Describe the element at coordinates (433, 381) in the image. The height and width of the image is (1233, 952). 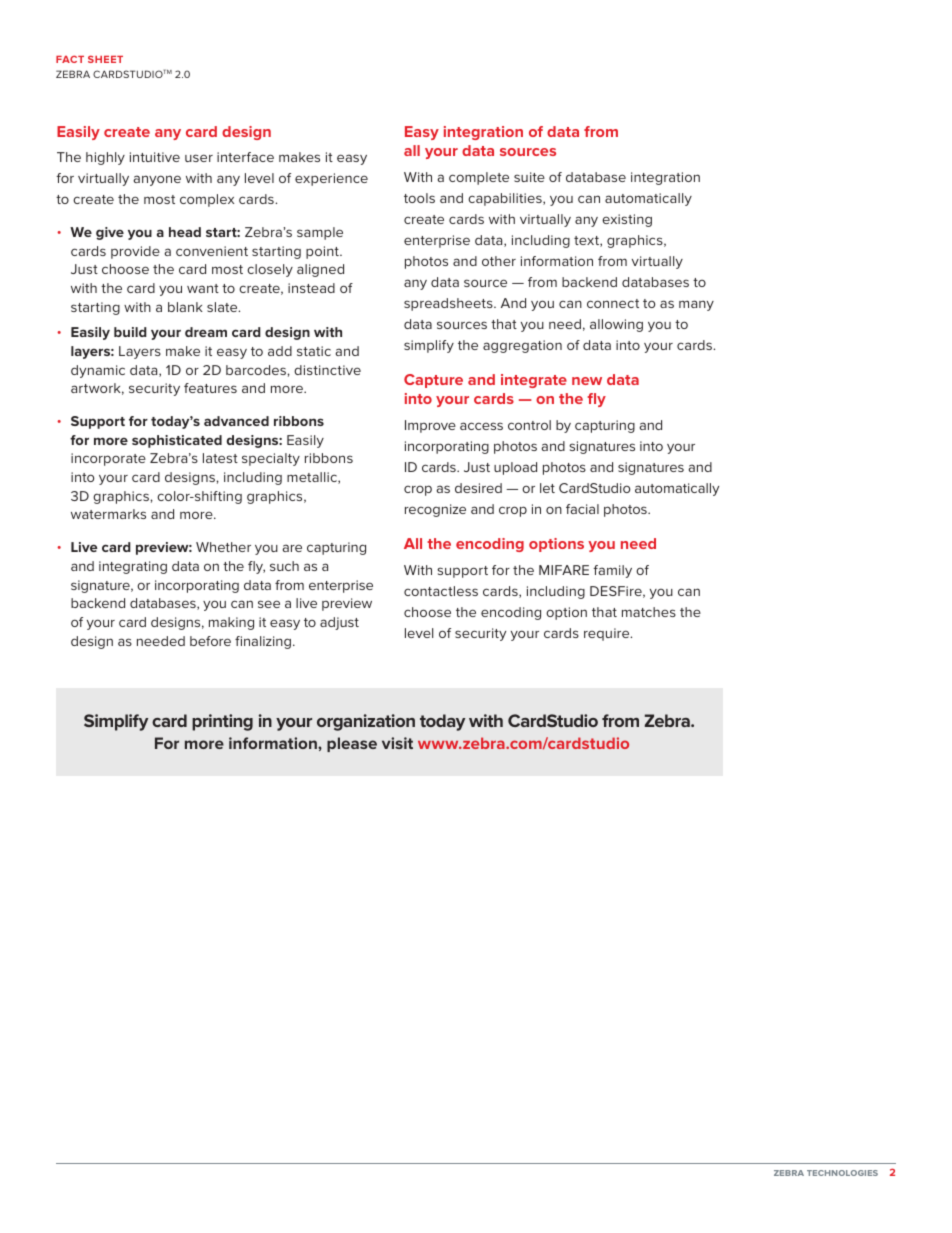
I see `Capture` at that location.
